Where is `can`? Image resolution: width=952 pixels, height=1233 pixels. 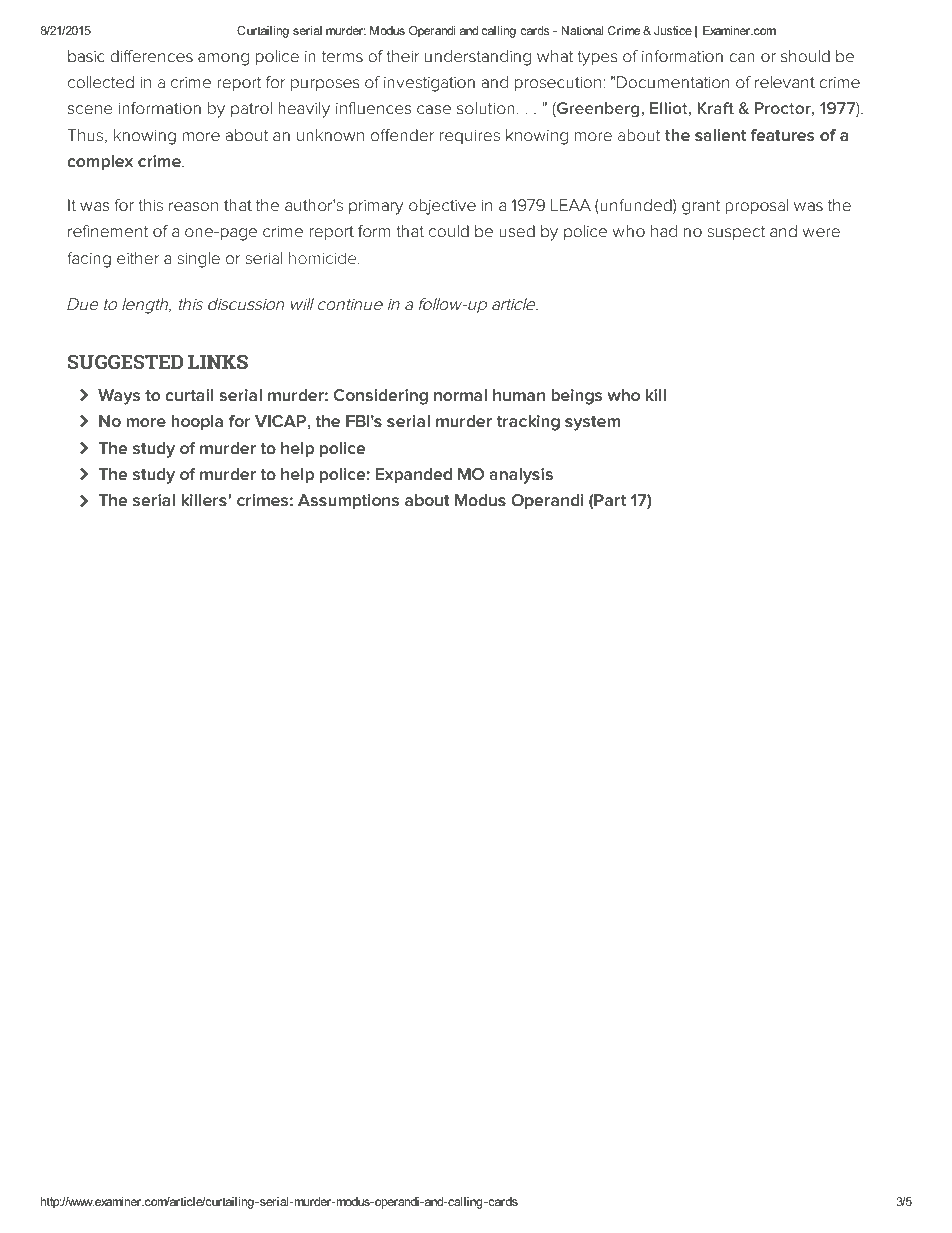 can is located at coordinates (742, 57).
